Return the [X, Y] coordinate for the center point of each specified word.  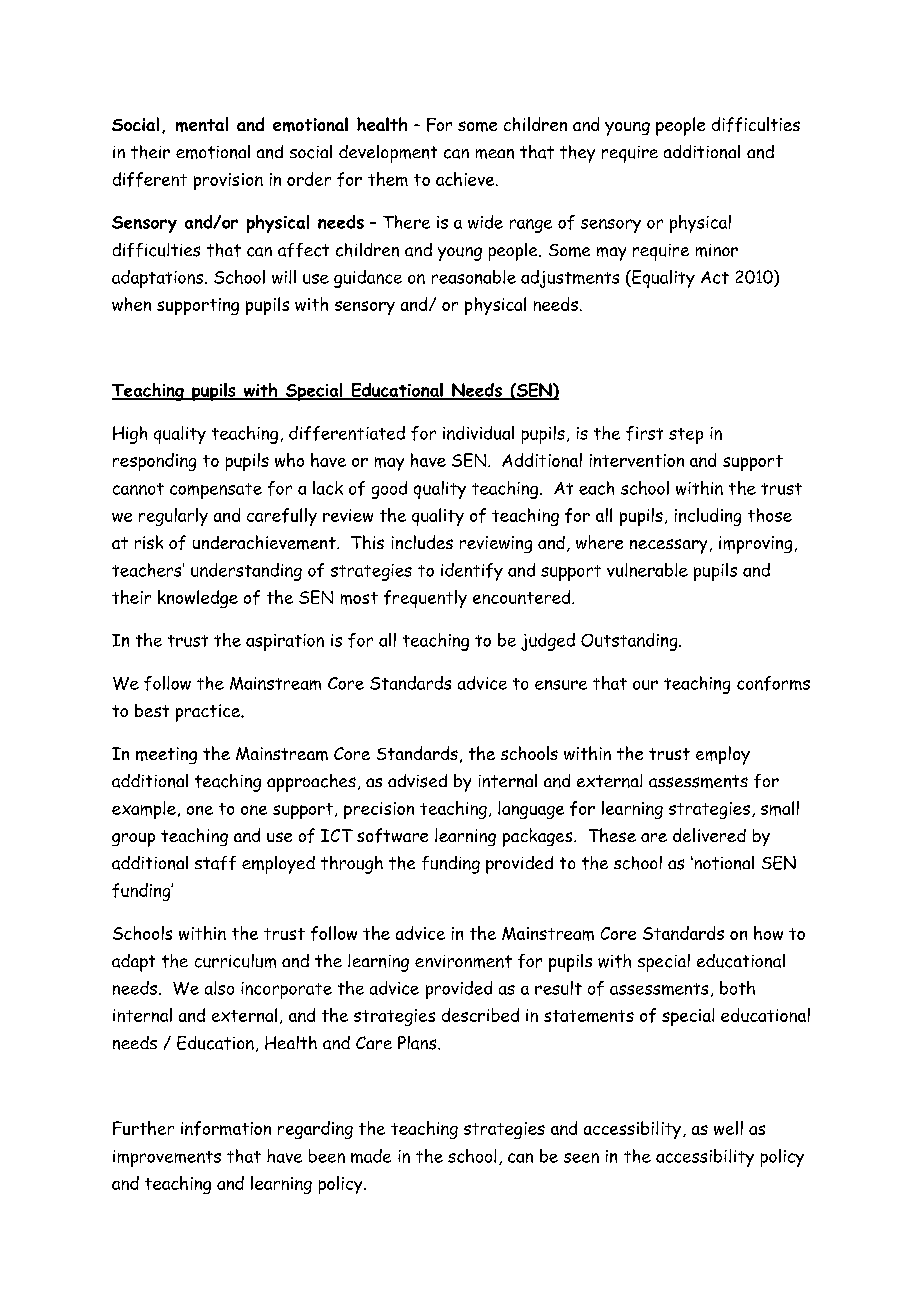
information [226, 1128]
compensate [216, 491]
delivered [709, 835]
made [371, 1156]
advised [417, 781]
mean [495, 154]
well [728, 1128]
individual [478, 433]
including [708, 517]
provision [228, 181]
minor [717, 250]
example [144, 810]
